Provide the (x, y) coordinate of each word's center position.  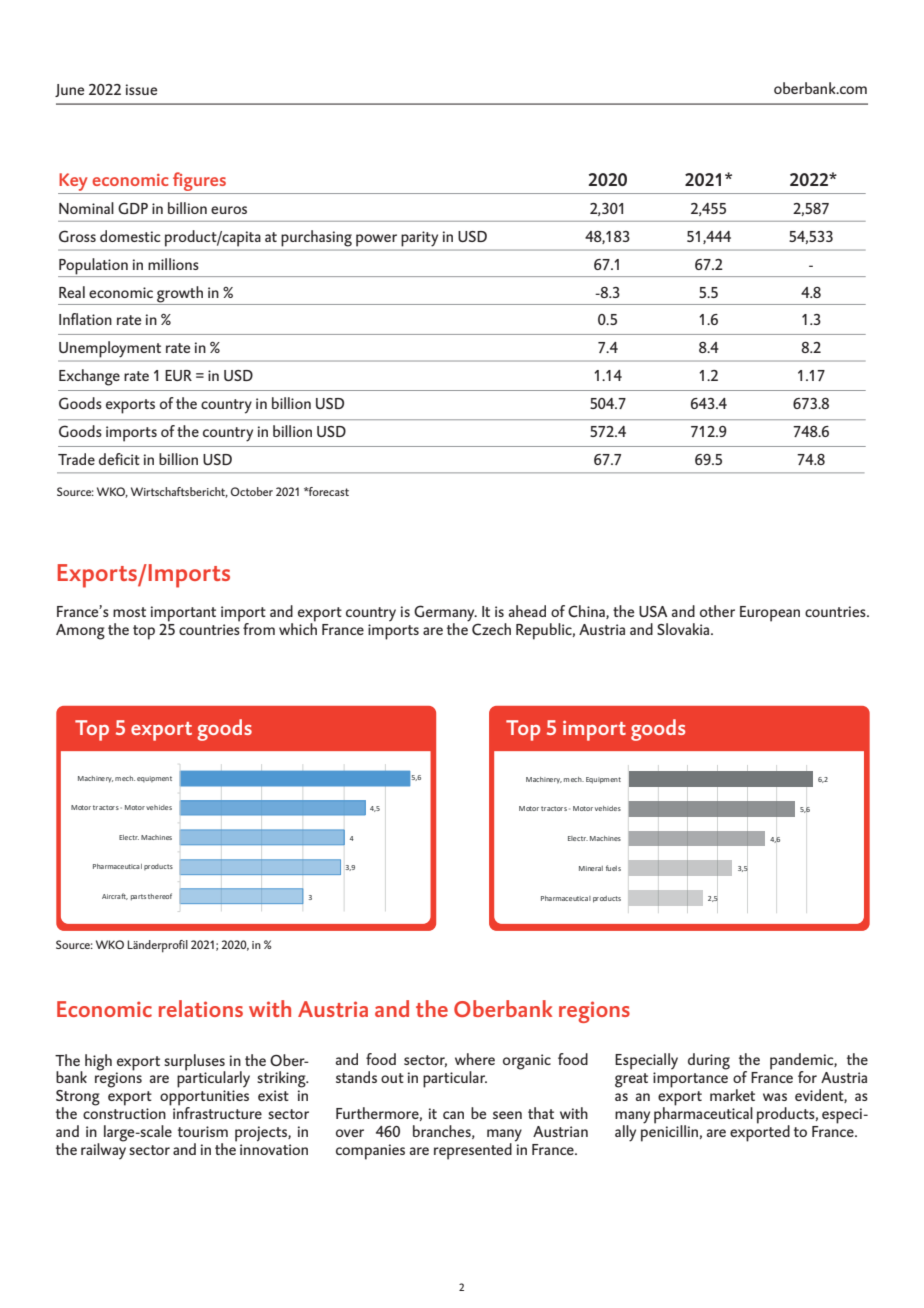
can (453, 1115)
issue (141, 89)
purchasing (316, 238)
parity (419, 239)
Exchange (89, 377)
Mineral (591, 868)
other (717, 611)
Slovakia (684, 629)
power (376, 240)
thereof (160, 896)
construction (124, 1113)
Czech (491, 629)
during (709, 1061)
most (129, 612)
